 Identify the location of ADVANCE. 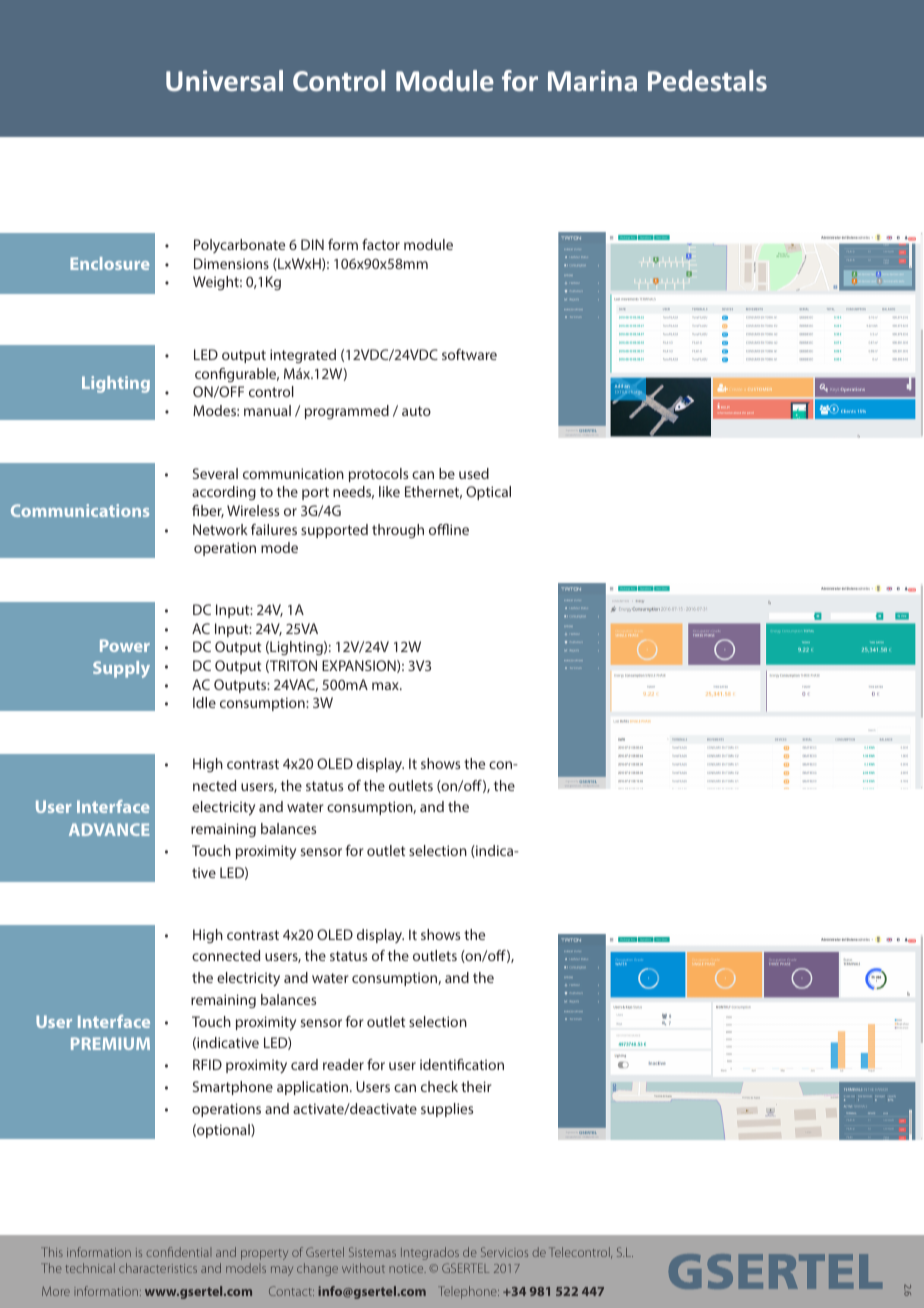
(109, 829).
